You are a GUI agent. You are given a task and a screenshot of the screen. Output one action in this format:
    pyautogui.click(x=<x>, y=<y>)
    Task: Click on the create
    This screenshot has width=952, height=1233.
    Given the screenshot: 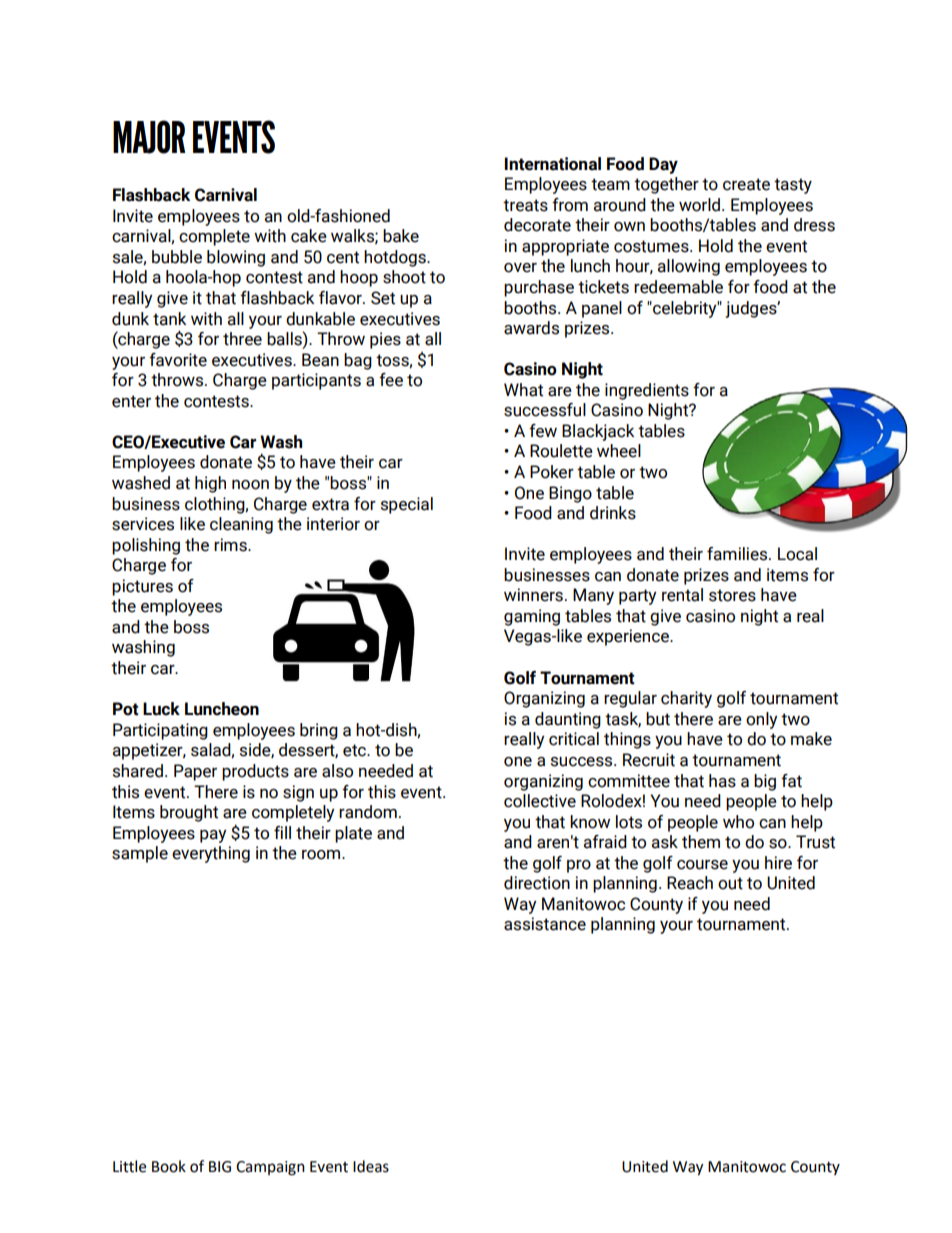 What is the action you would take?
    pyautogui.click(x=746, y=184)
